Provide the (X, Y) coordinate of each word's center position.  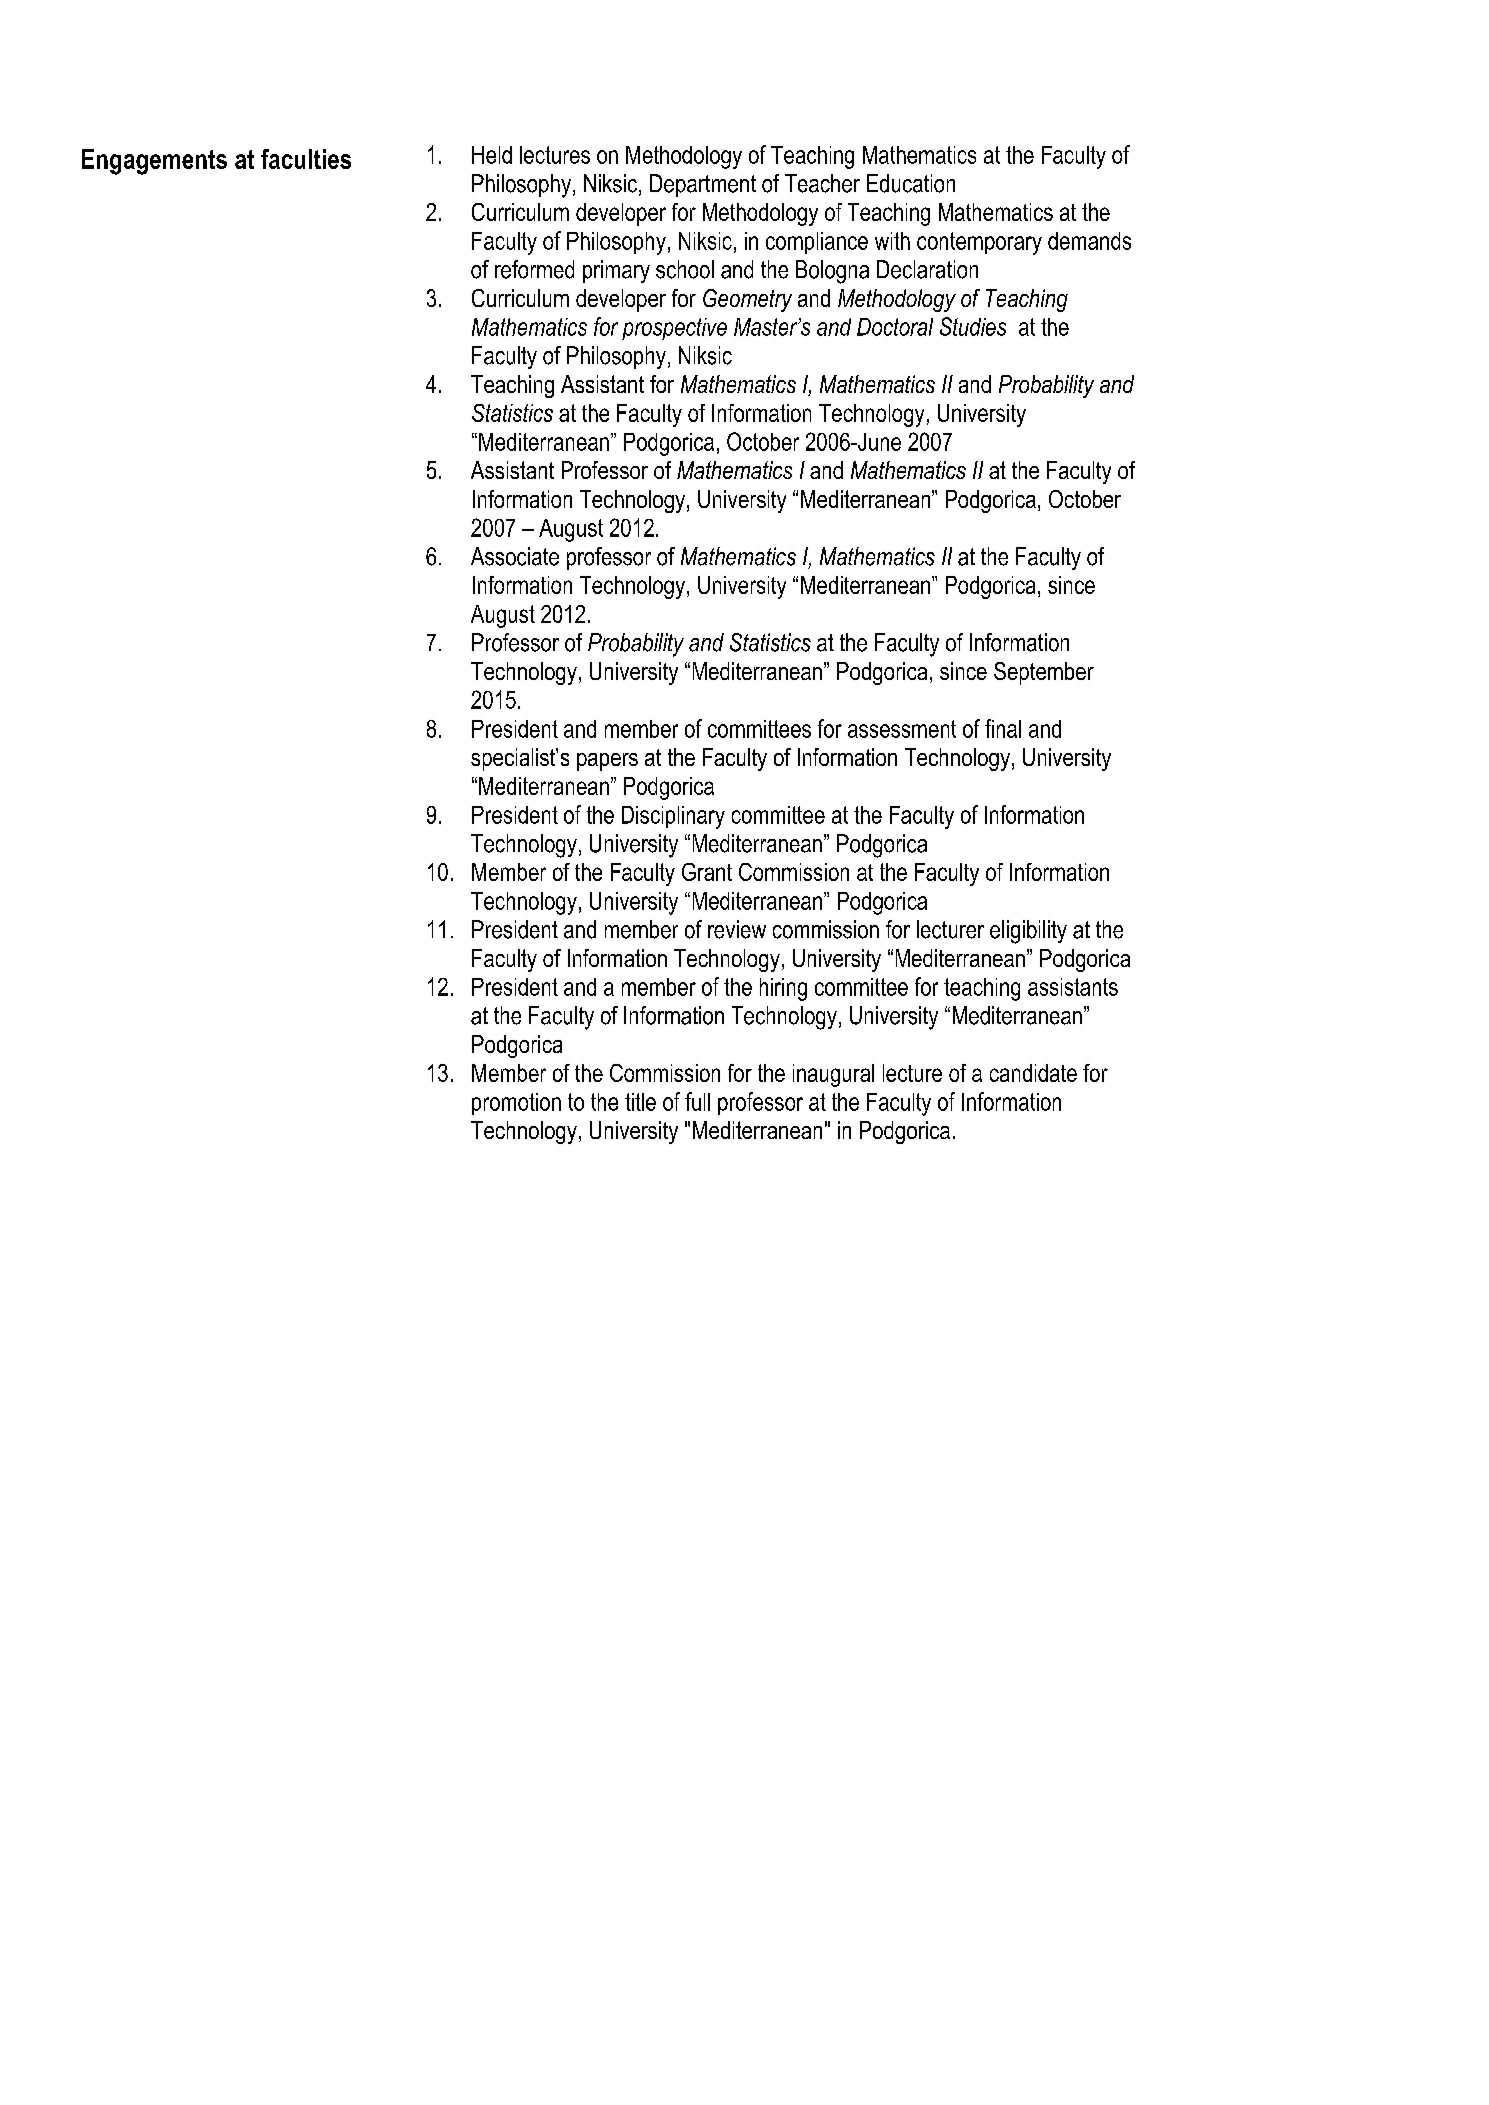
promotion (516, 1104)
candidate (1033, 1073)
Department (703, 185)
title (640, 1102)
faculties (306, 159)
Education (911, 183)
